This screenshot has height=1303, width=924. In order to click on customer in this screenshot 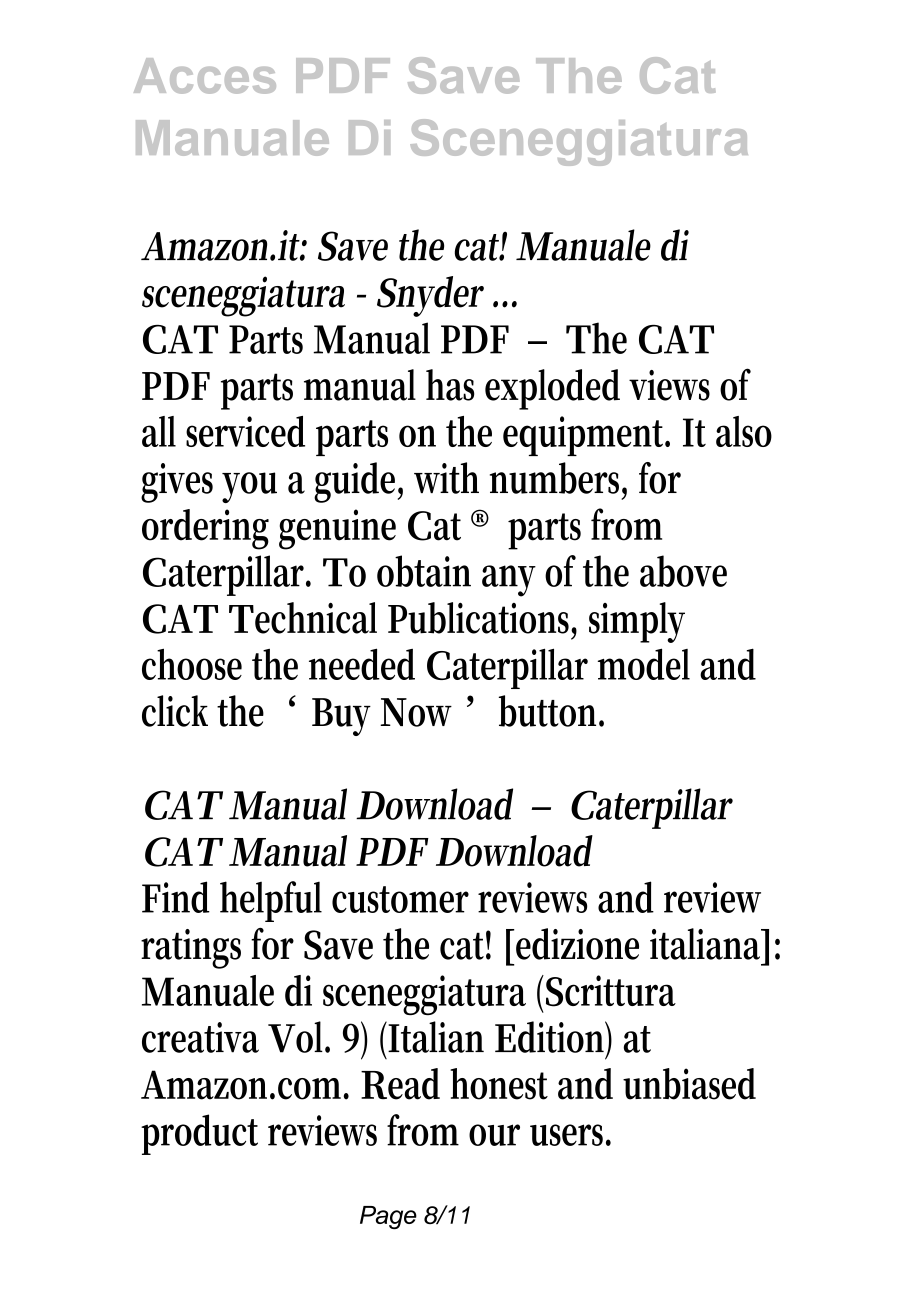, I will do `click(400, 899)`.
